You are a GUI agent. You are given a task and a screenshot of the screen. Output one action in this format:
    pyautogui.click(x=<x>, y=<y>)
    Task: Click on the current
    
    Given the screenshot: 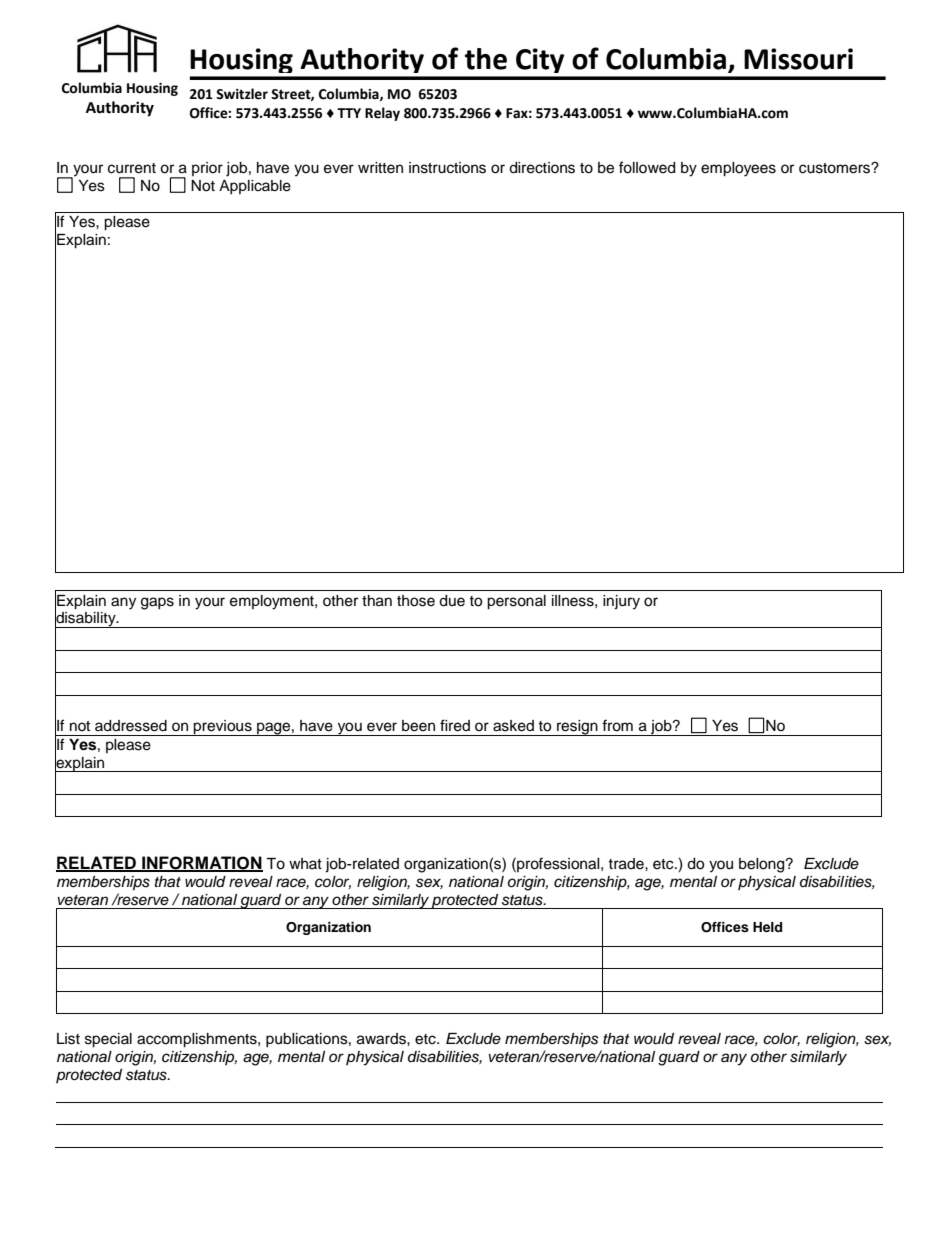 What is the action you would take?
    pyautogui.click(x=132, y=168)
